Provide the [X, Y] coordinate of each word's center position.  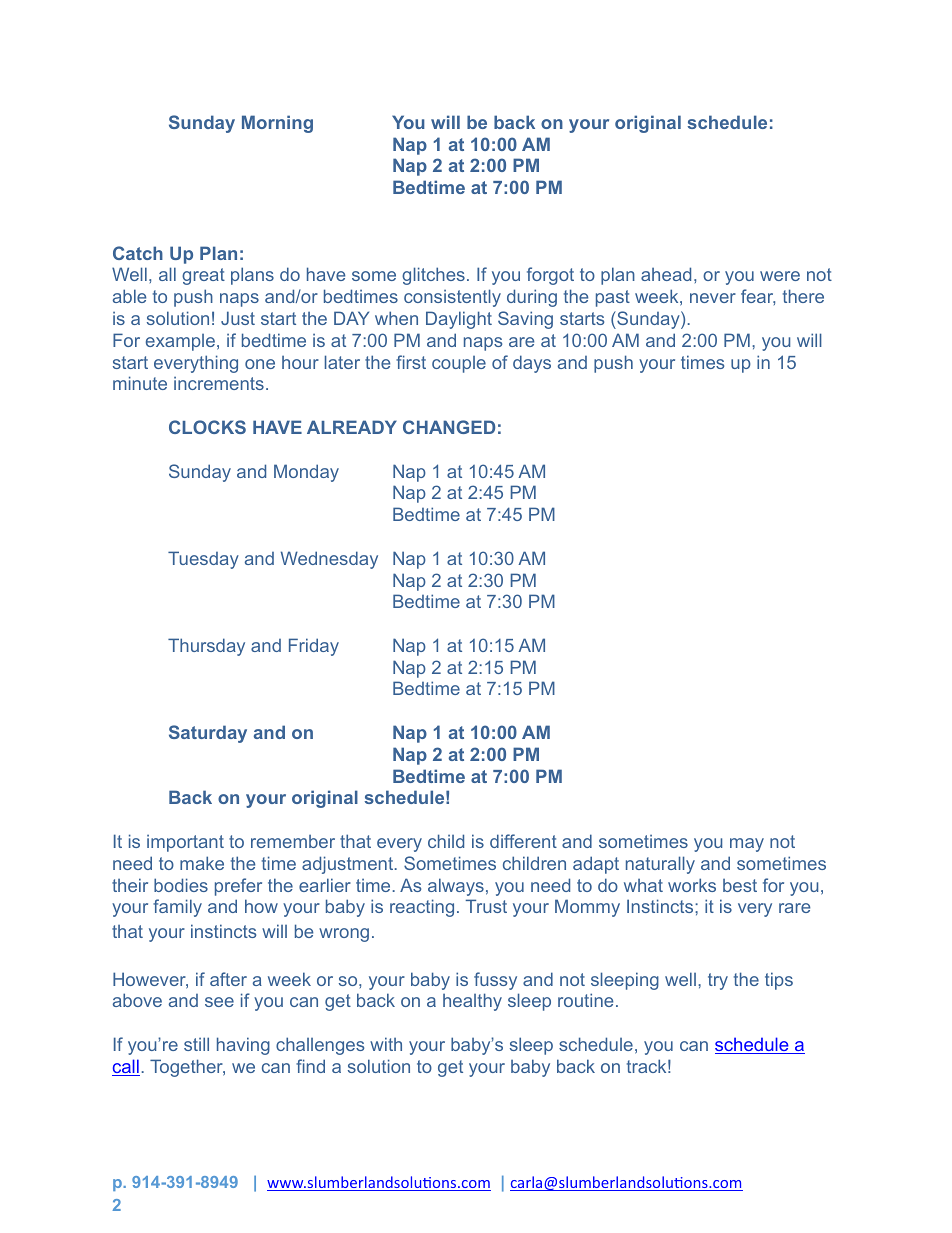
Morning [277, 124]
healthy [472, 1002]
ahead [666, 274]
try [718, 981]
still [196, 1044]
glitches [433, 276]
